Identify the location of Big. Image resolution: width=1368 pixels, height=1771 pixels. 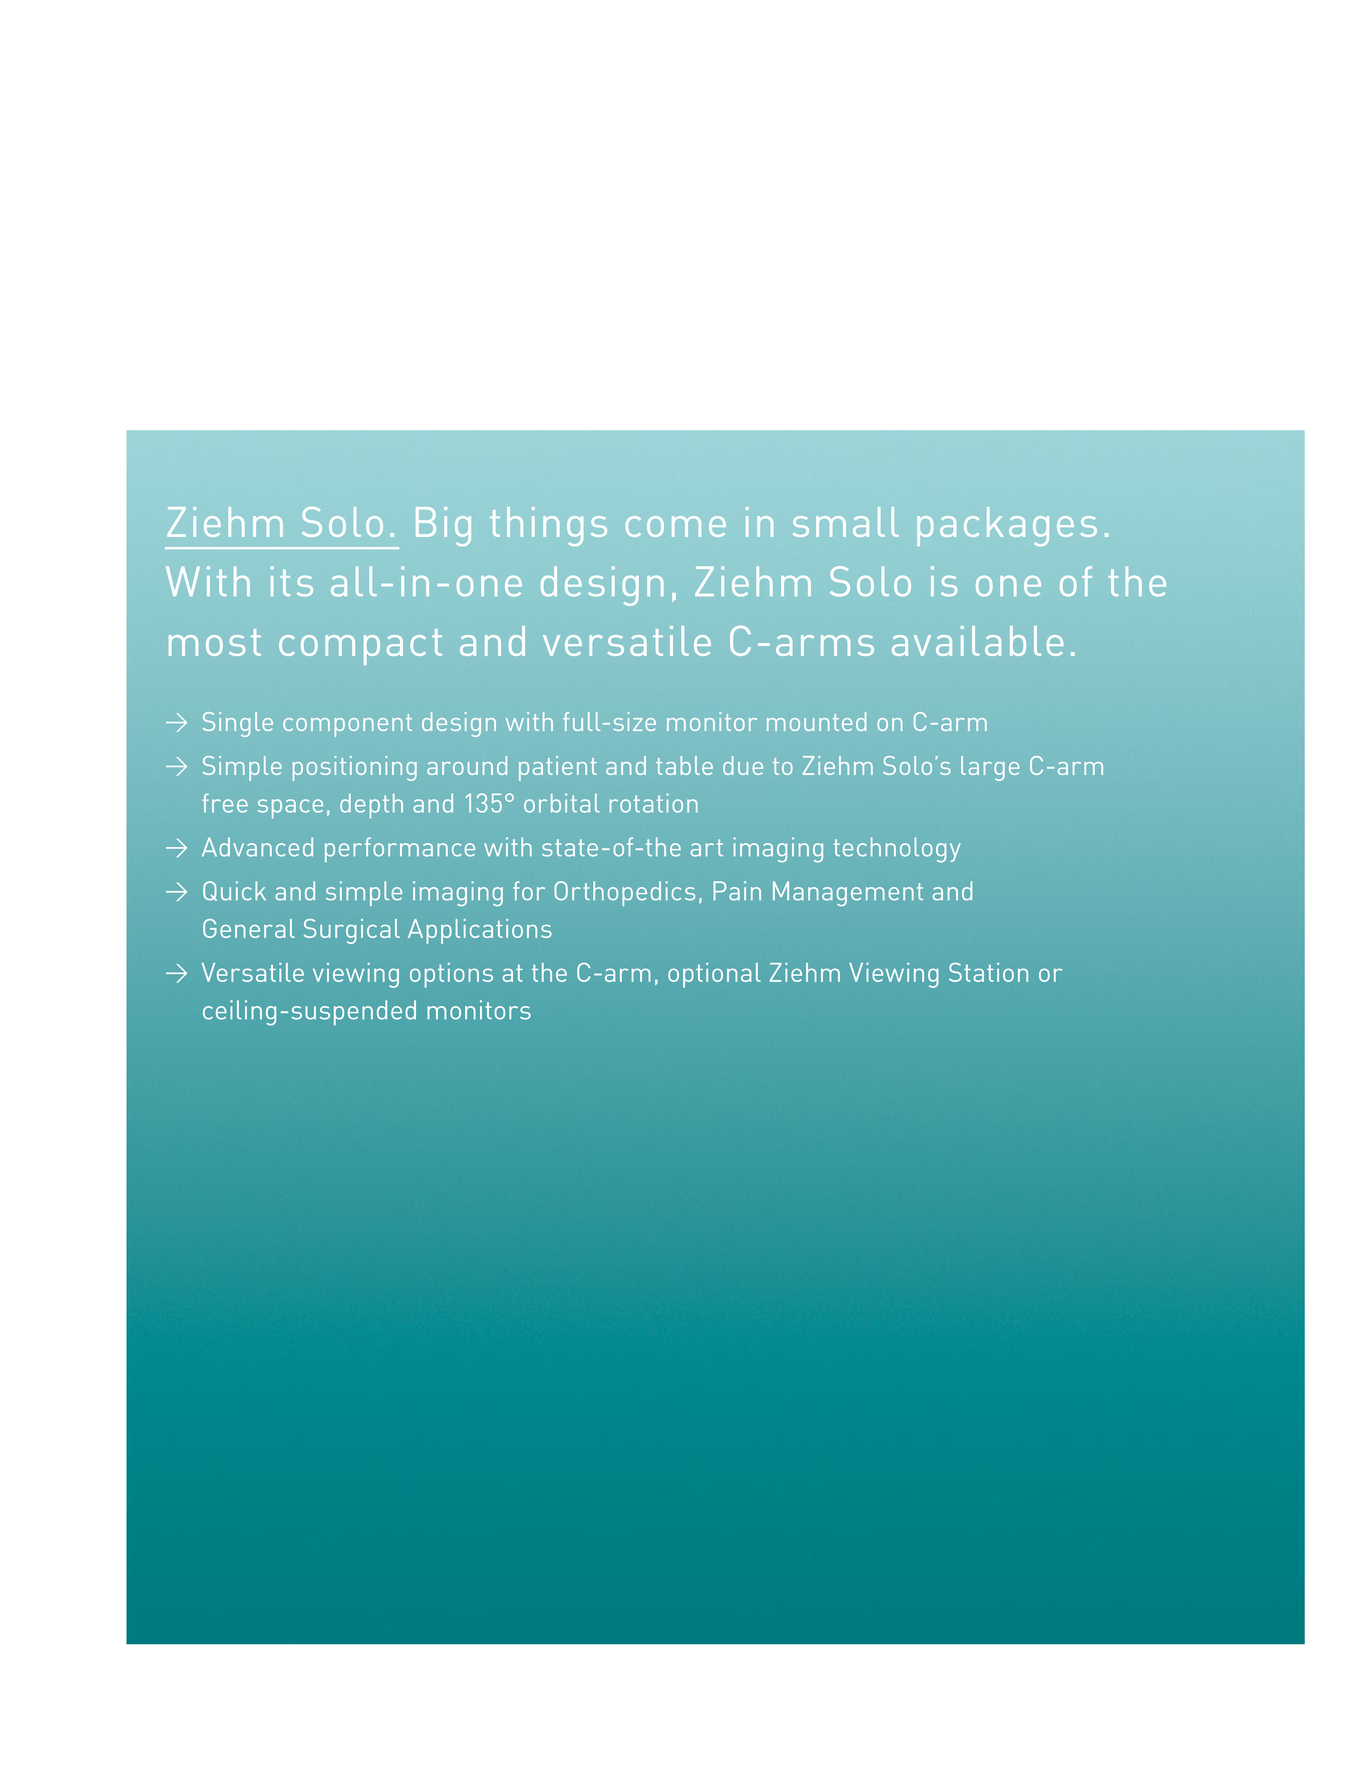
(443, 526).
